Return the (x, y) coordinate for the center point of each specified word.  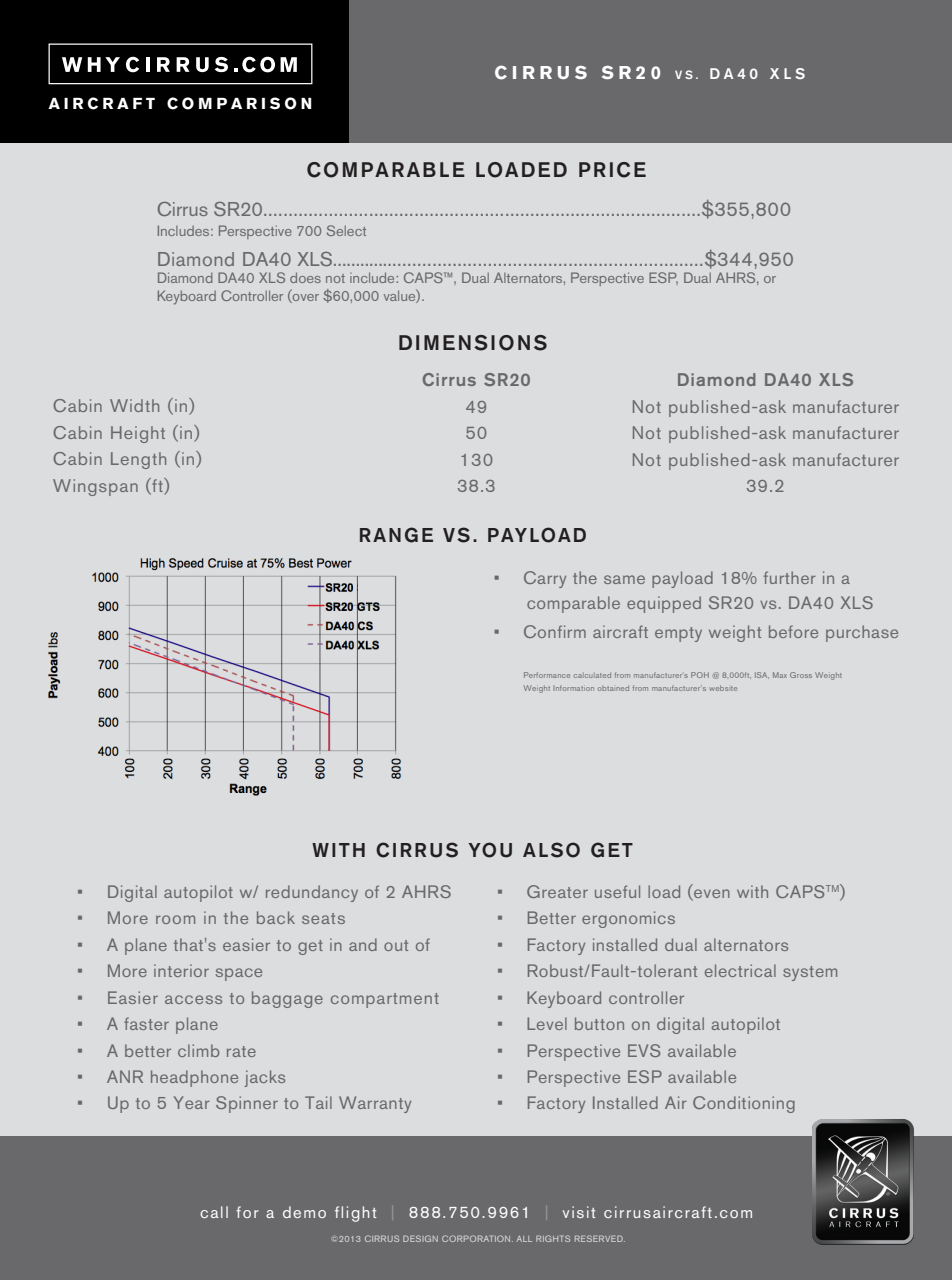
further (790, 577)
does (305, 277)
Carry (545, 579)
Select (346, 230)
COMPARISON (239, 103)
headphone (194, 1078)
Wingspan (95, 487)
